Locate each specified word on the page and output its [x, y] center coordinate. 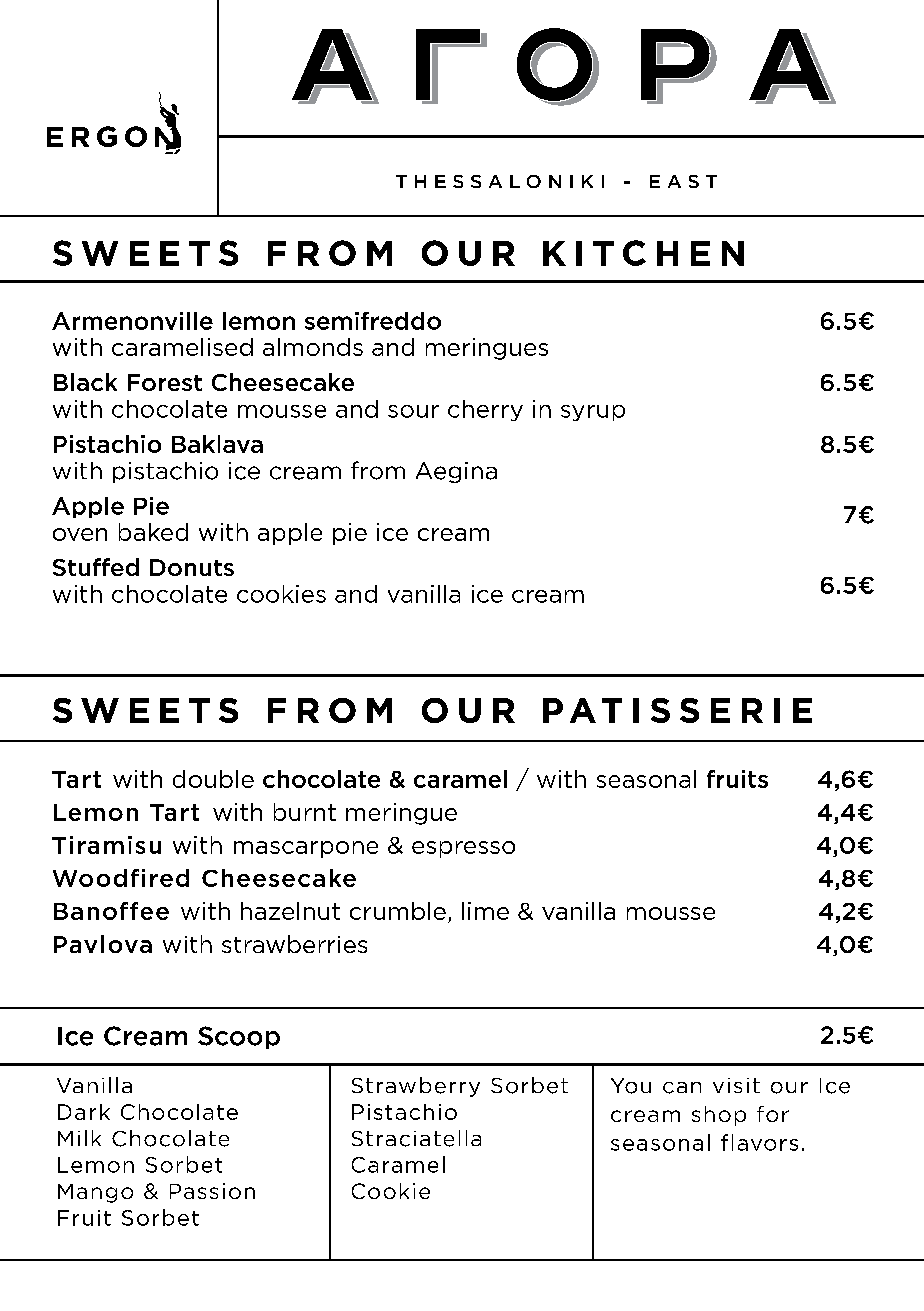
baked [153, 532]
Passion [212, 1191]
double [213, 779]
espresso [463, 849]
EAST [683, 181]
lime [485, 911]
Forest [165, 382]
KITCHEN [643, 253]
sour [413, 411]
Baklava [217, 444]
